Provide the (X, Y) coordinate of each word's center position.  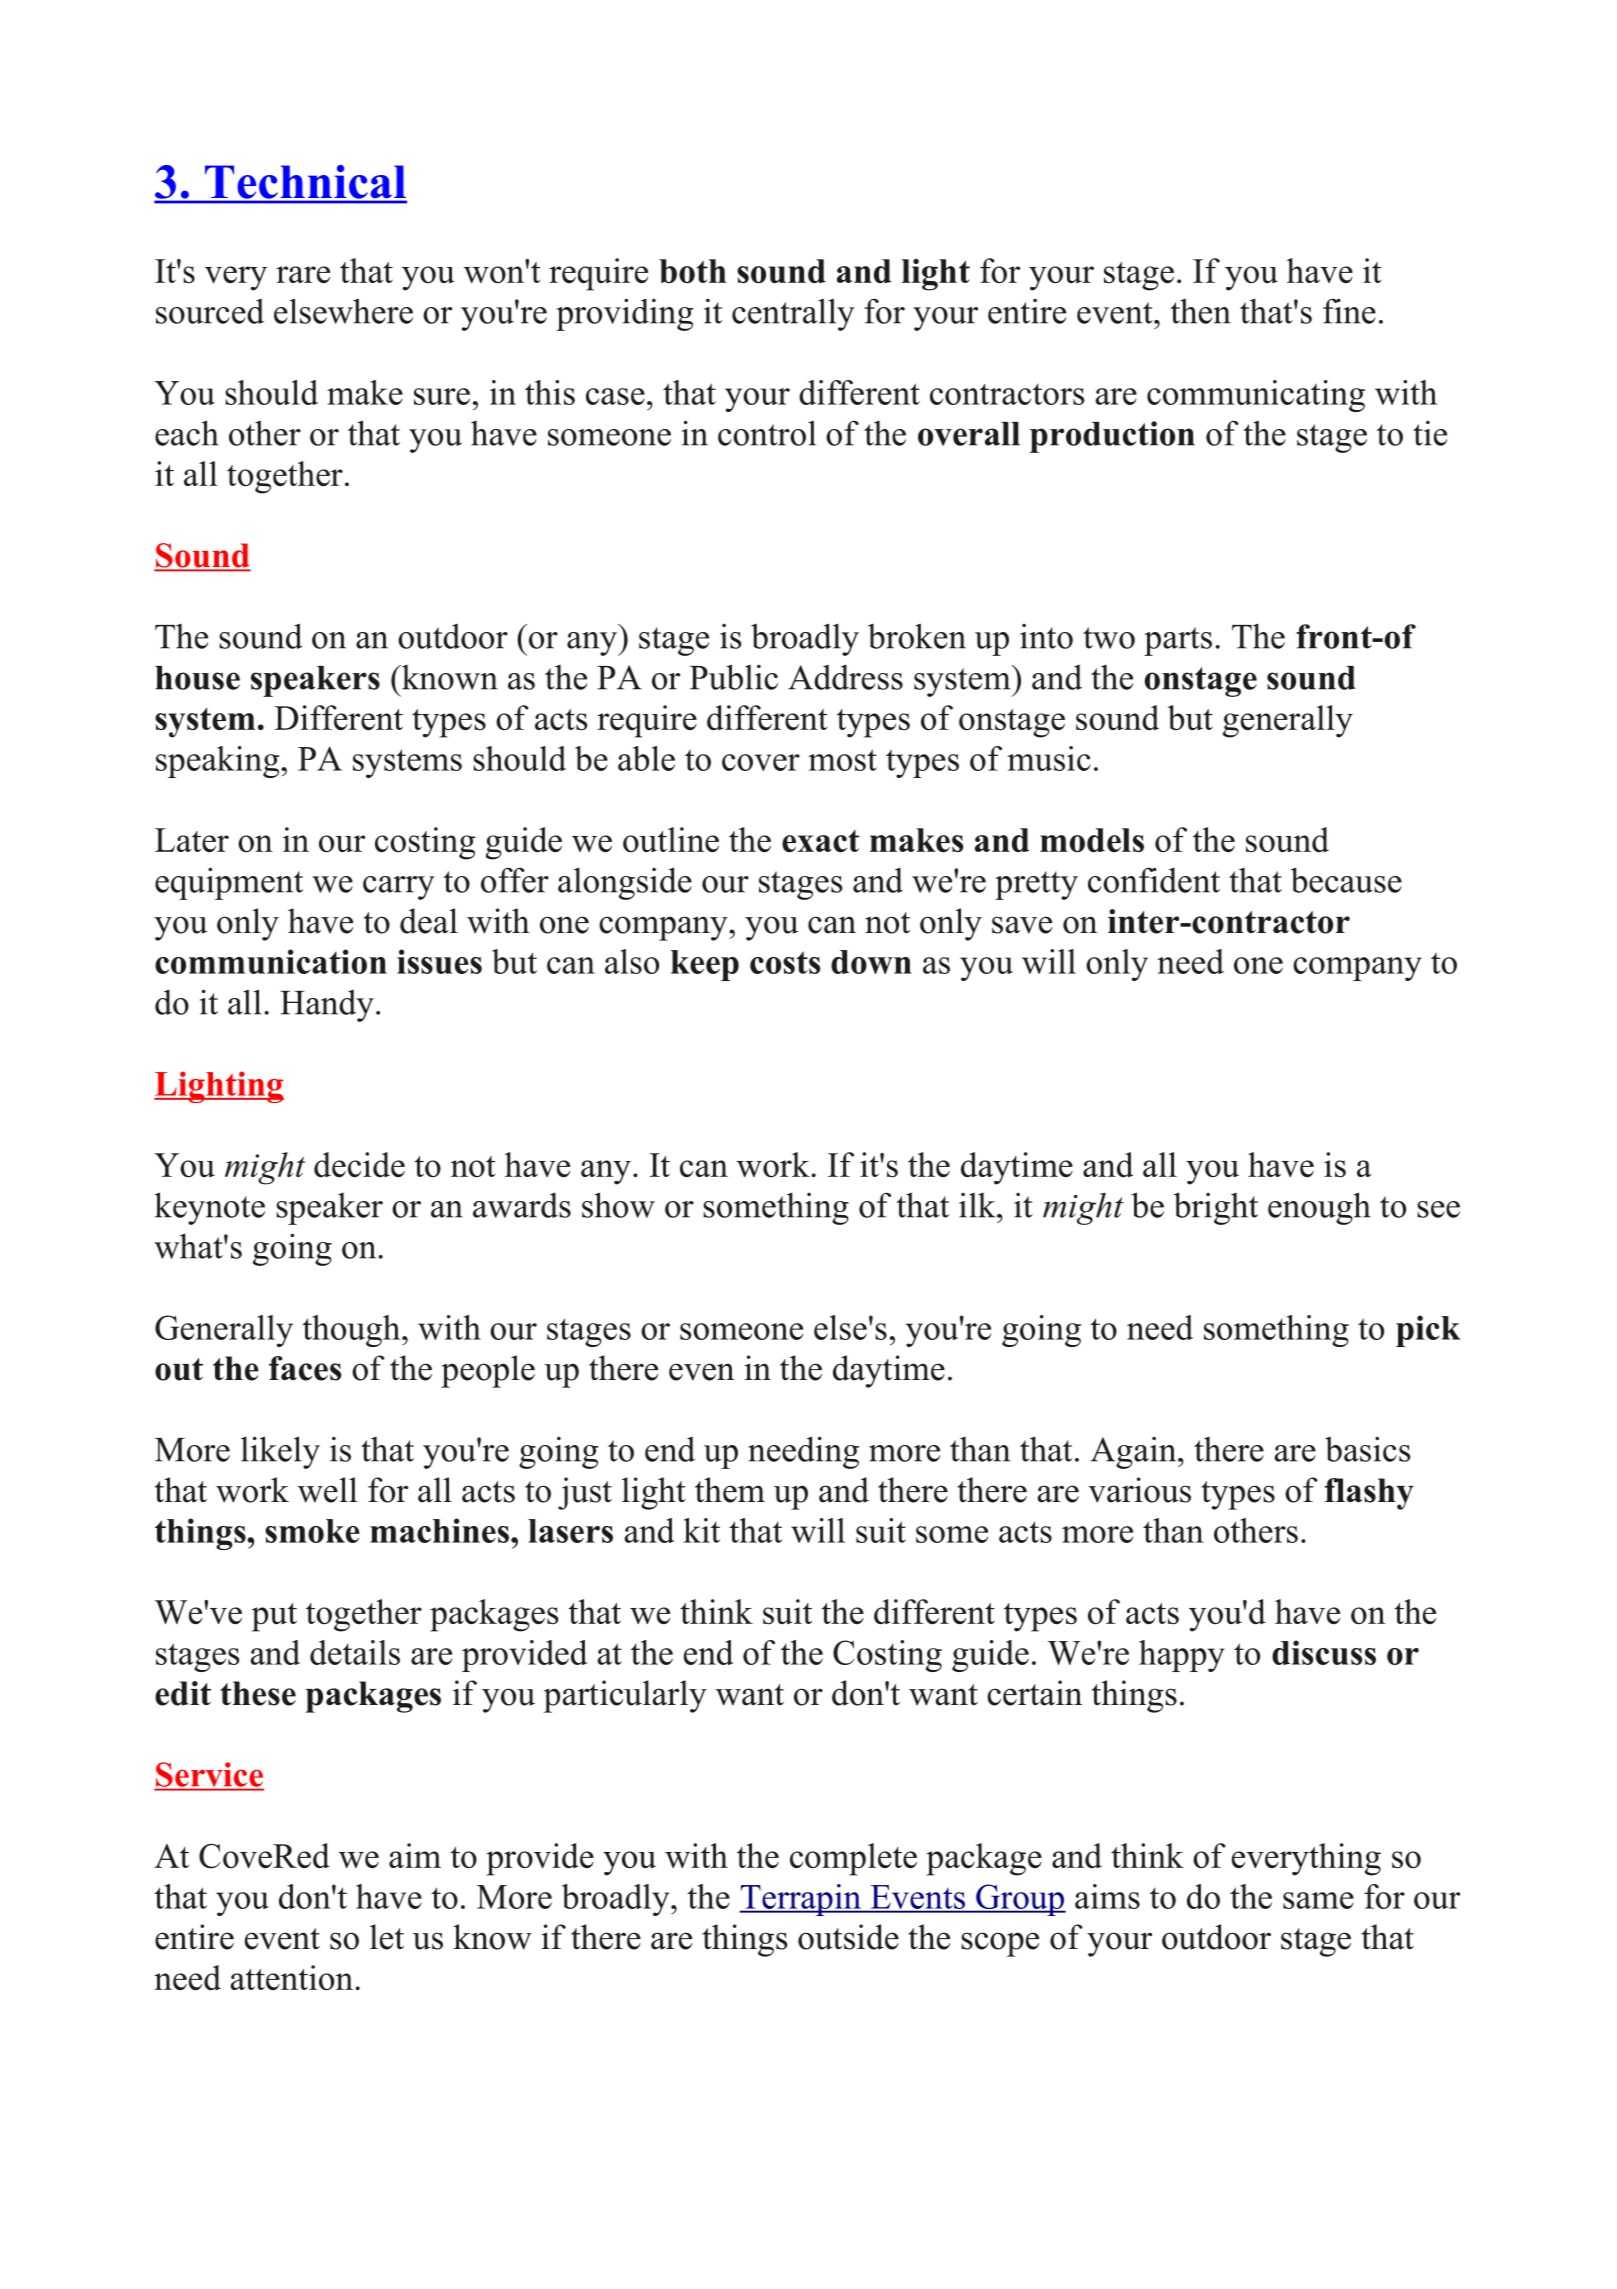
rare (303, 274)
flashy (1369, 1494)
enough (1319, 1208)
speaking (219, 762)
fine (1349, 311)
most (842, 760)
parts (1178, 641)
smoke (312, 1531)
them (730, 1490)
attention (292, 1978)
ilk (978, 1205)
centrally (793, 314)
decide (359, 1164)
